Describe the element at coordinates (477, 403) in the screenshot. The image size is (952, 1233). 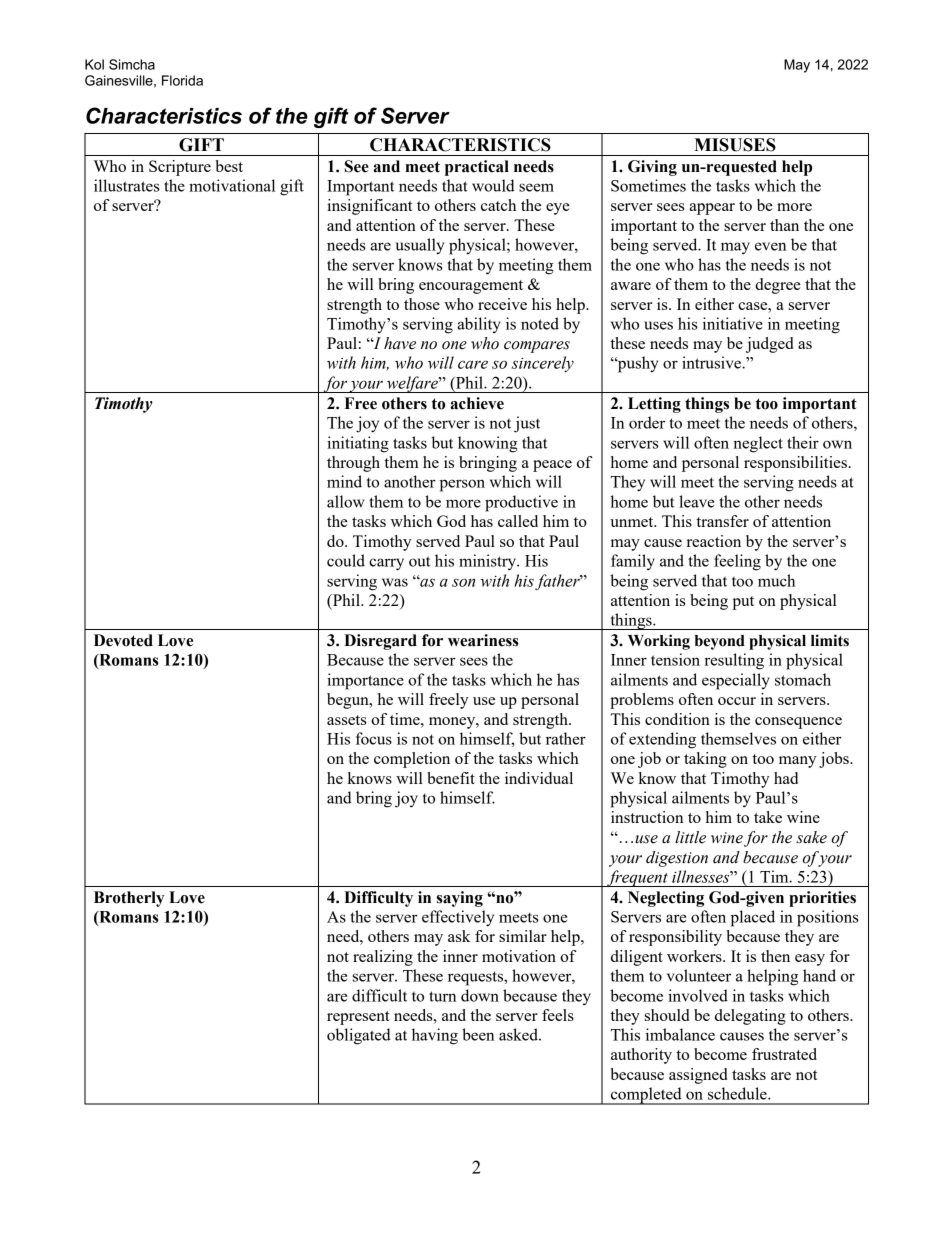
I see `achieve` at that location.
